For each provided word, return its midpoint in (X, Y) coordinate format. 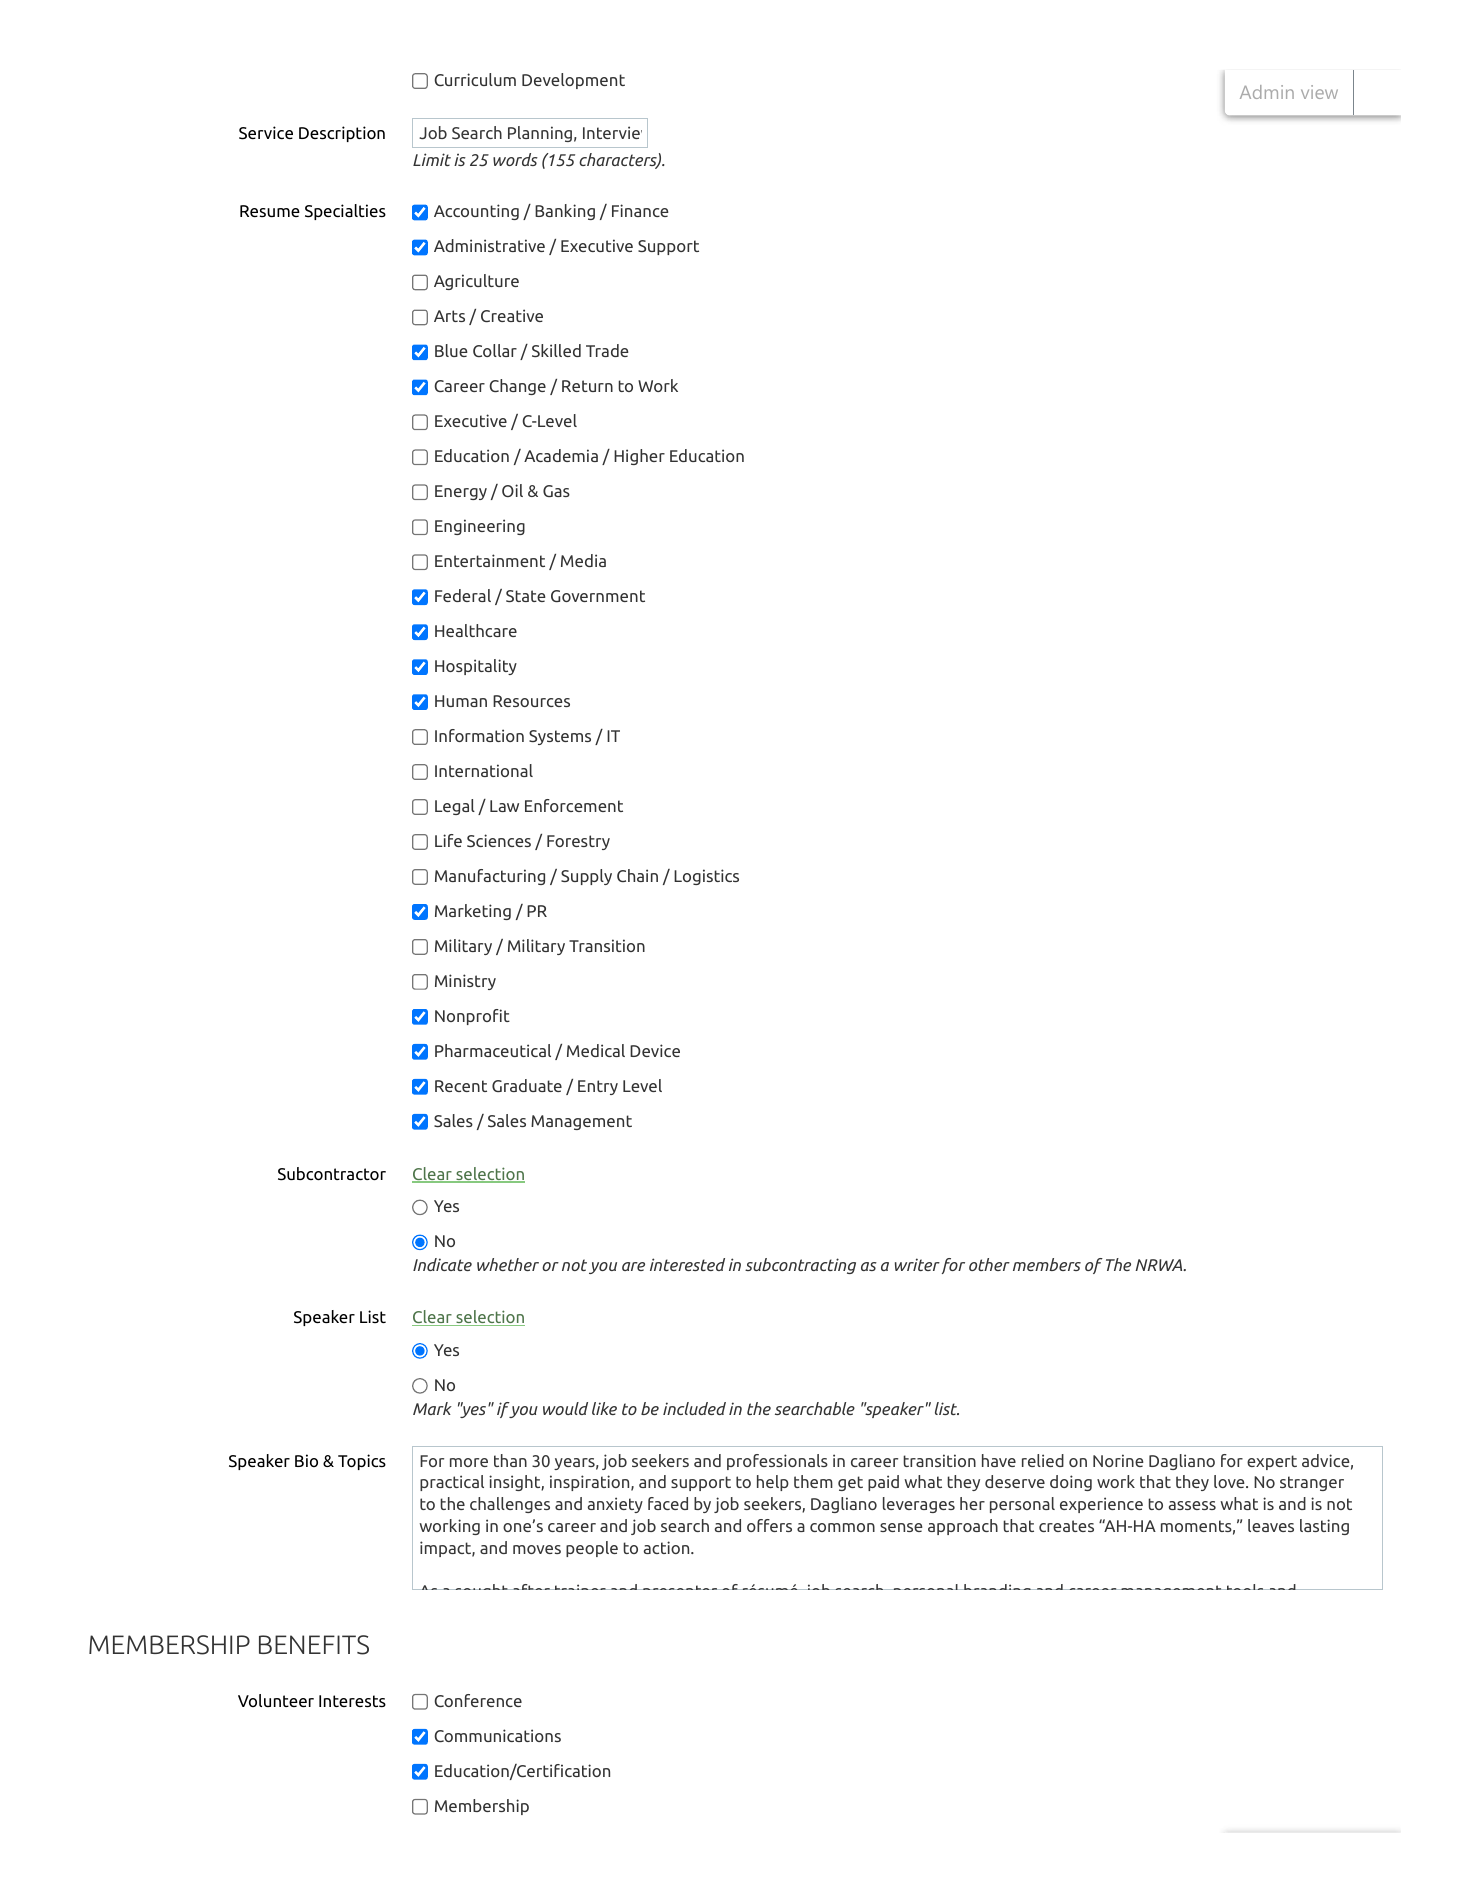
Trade (607, 350)
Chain (637, 875)
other (989, 1264)
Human (461, 701)
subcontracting (800, 1266)
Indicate (442, 1264)
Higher (639, 457)
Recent (461, 1086)
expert (1272, 1462)
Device (655, 1050)
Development (573, 81)
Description (342, 134)
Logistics (706, 877)
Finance (640, 210)
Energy (461, 492)
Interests (352, 1701)
